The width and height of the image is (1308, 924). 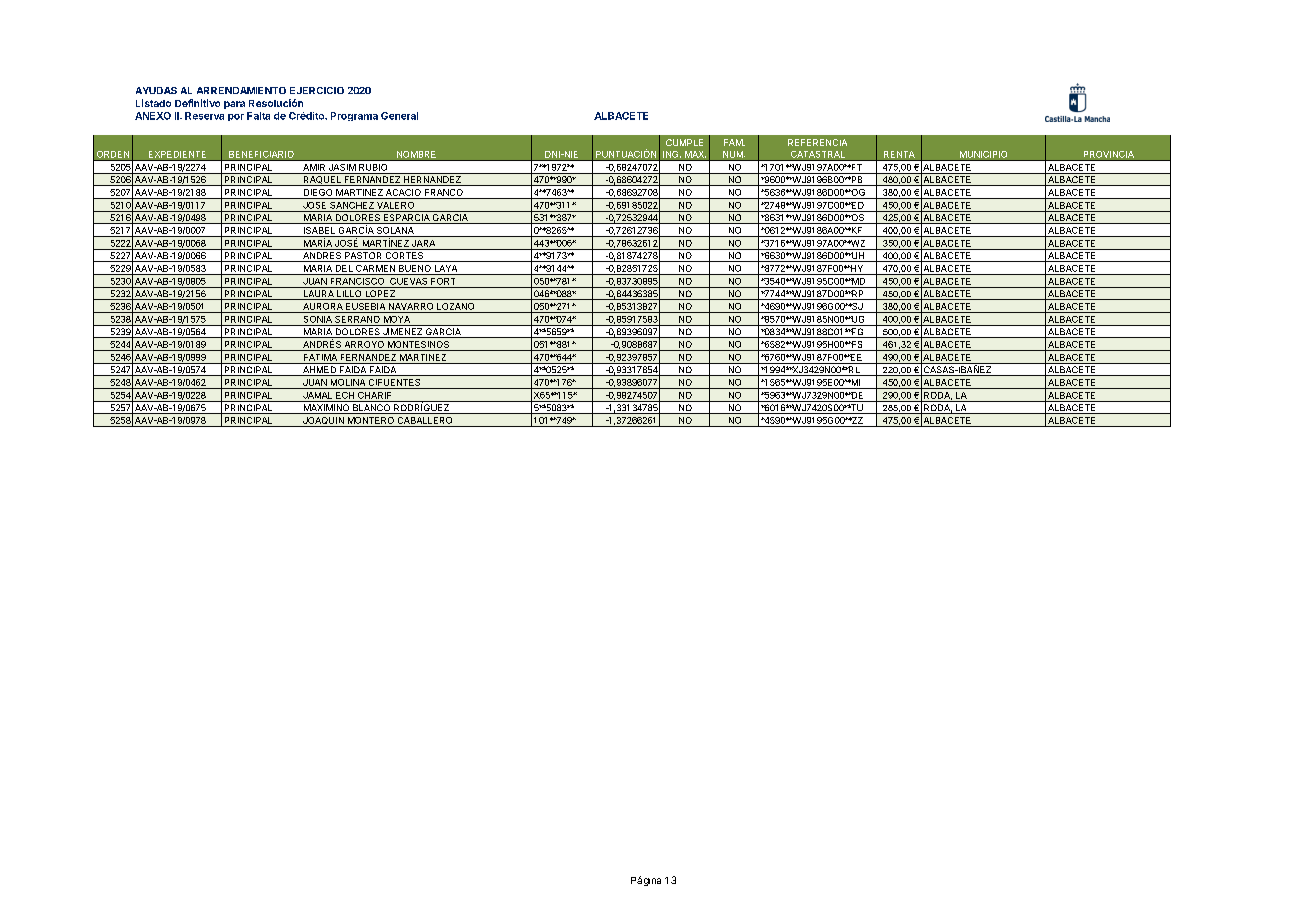 I want to click on CORTES, so click(x=404, y=257).
